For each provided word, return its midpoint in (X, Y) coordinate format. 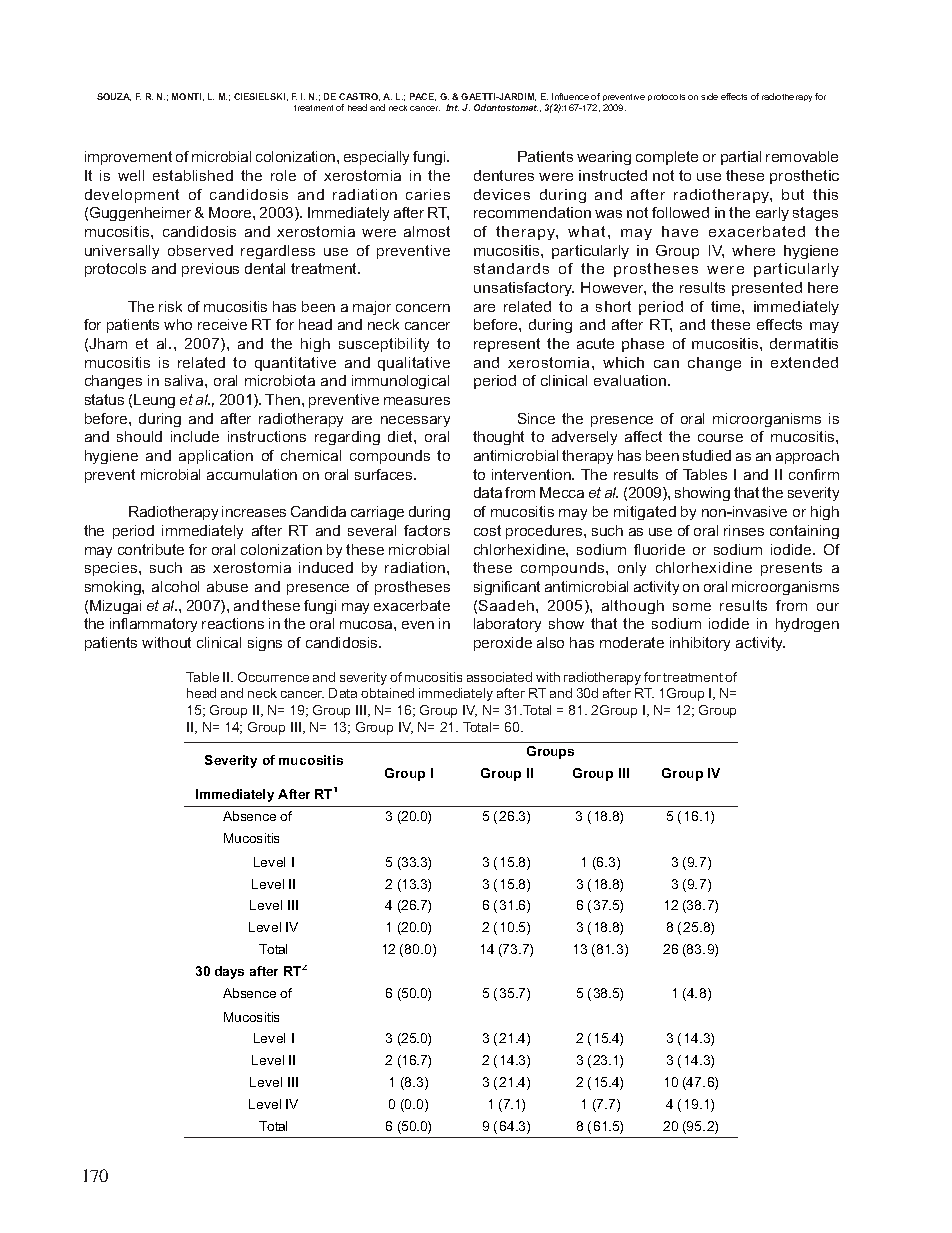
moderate (632, 642)
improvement (128, 158)
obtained (387, 693)
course (720, 438)
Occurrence (273, 677)
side (709, 96)
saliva (185, 380)
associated (499, 677)
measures (417, 401)
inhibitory (700, 644)
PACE (423, 97)
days (229, 972)
